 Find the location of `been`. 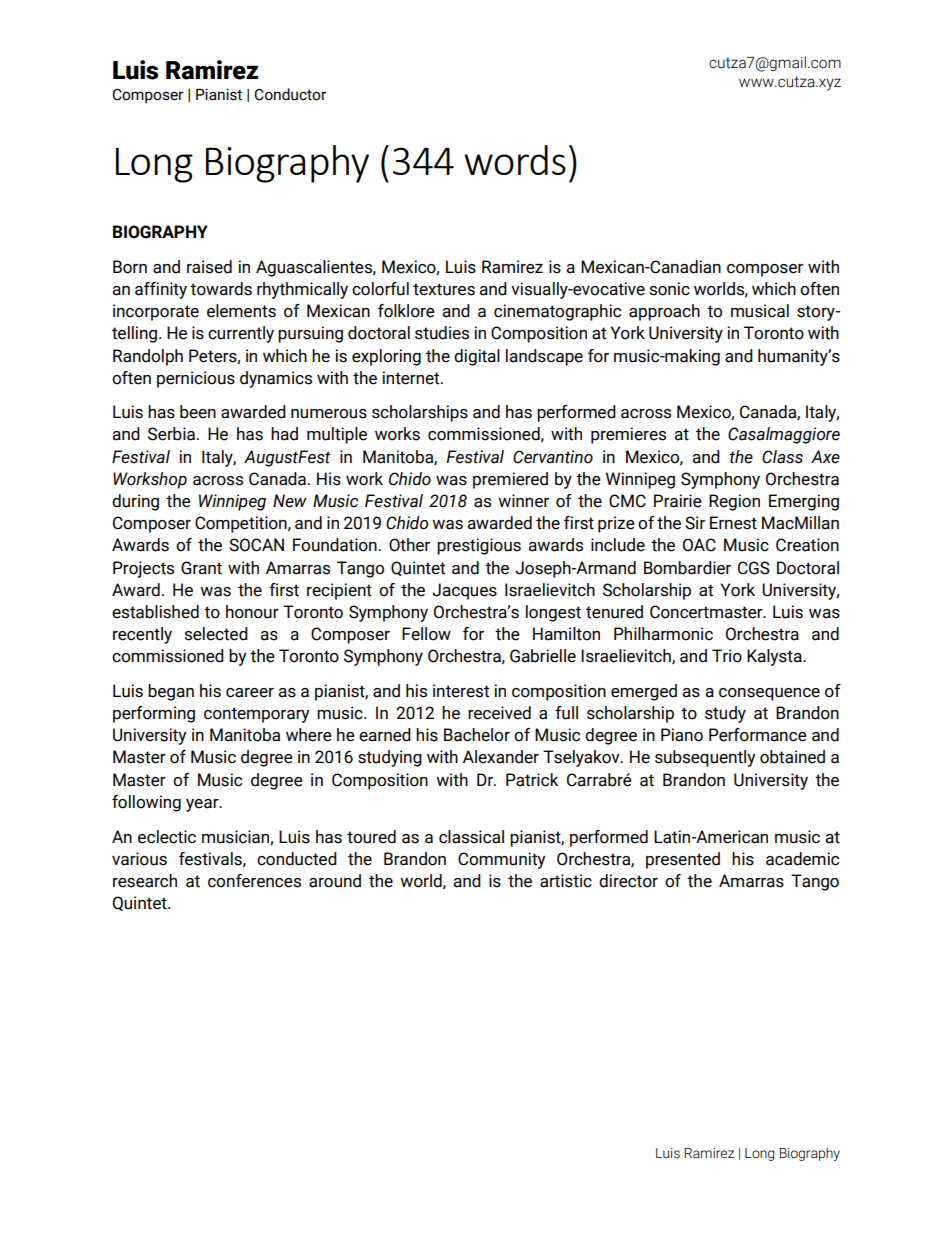

been is located at coordinates (198, 412).
